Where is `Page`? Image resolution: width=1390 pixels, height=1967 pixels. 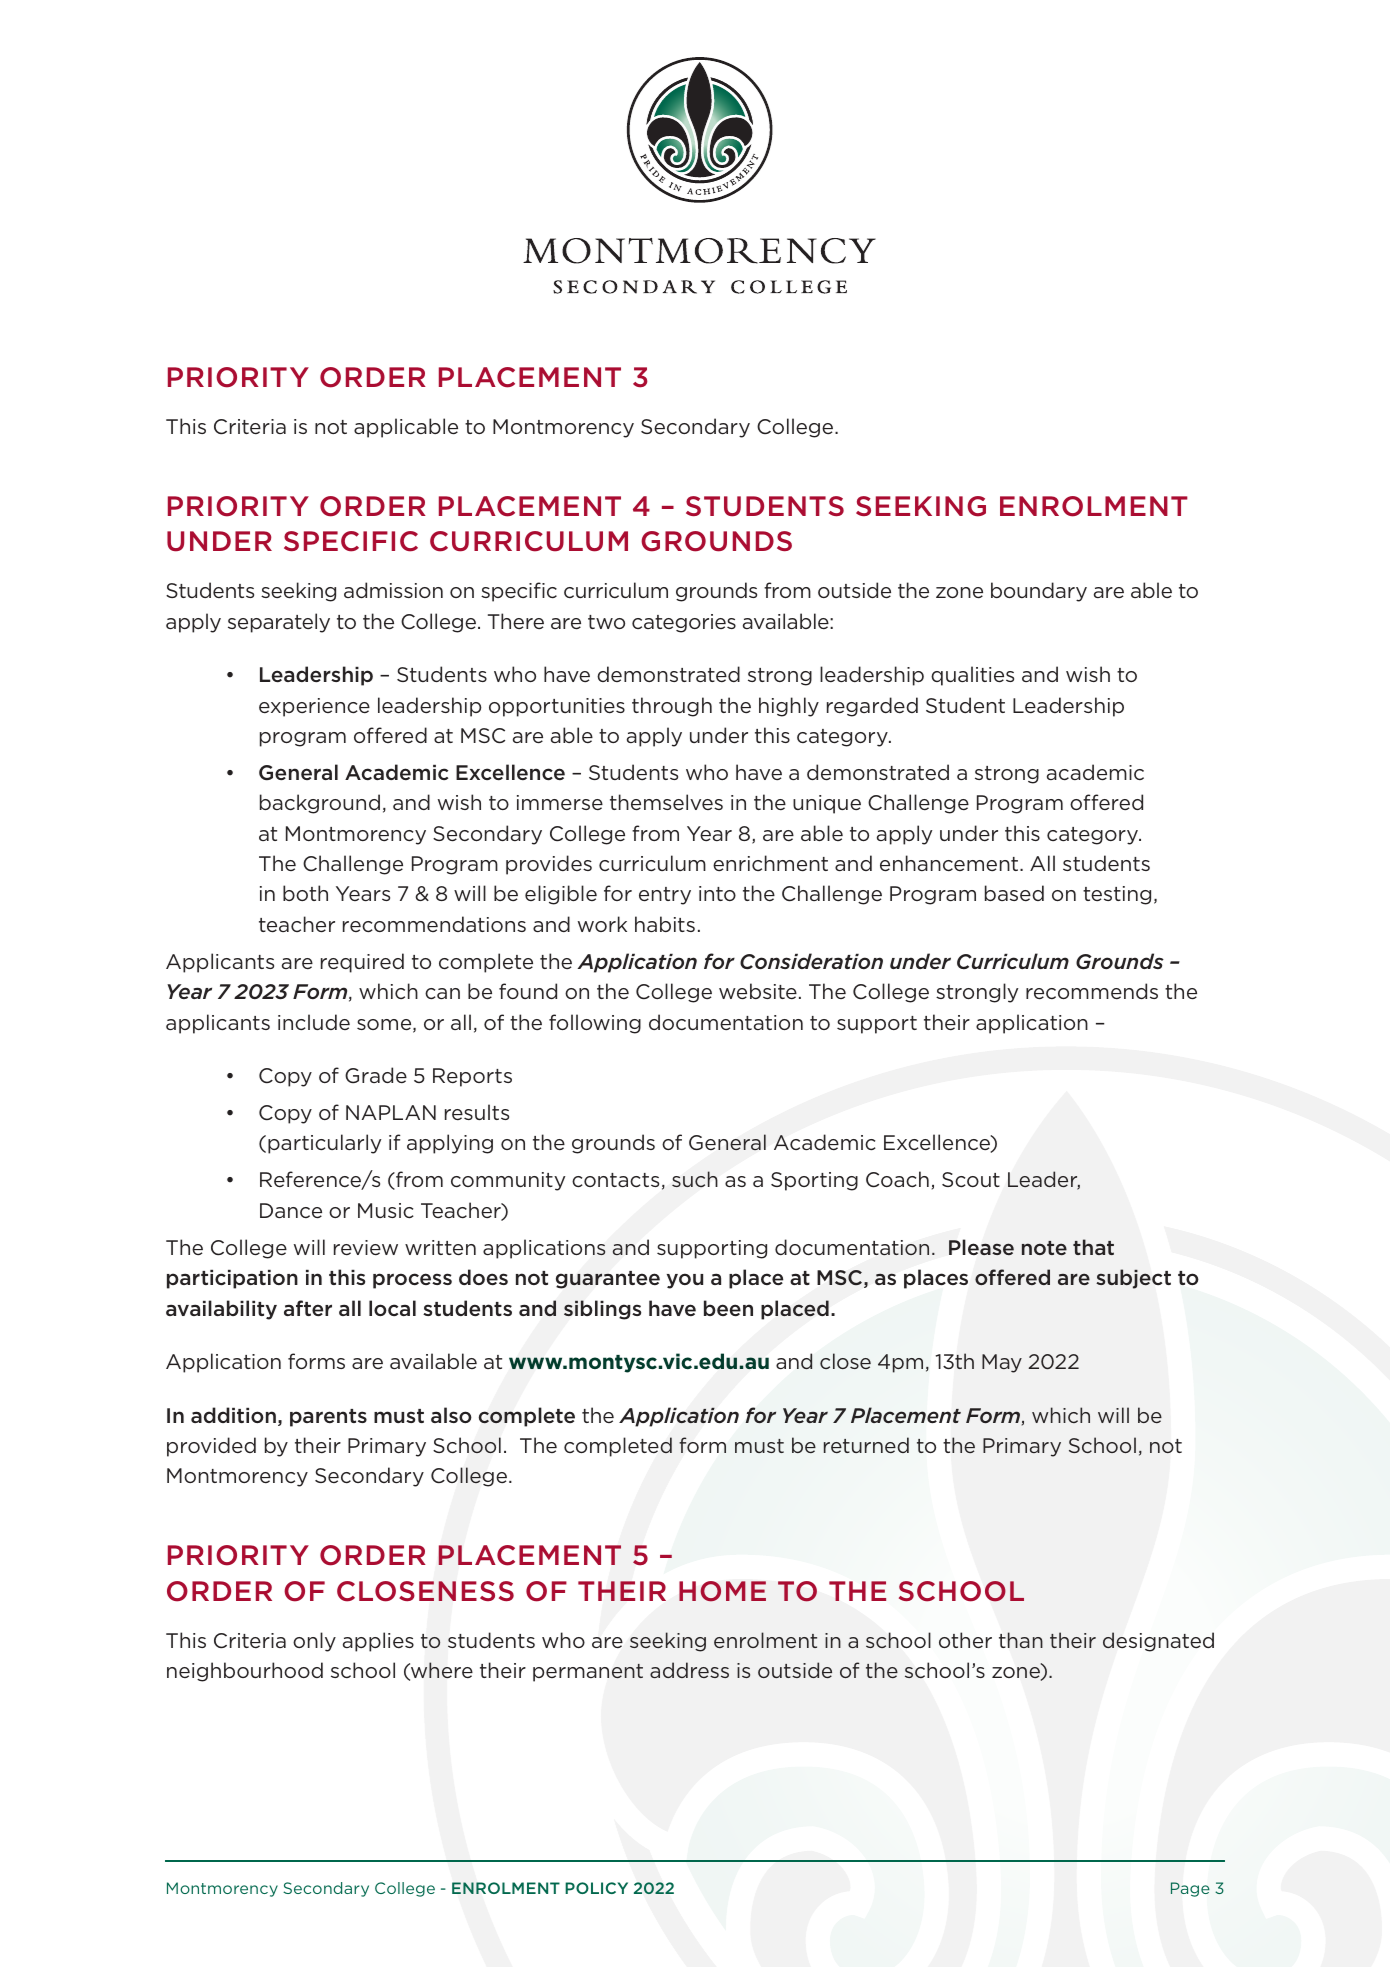 Page is located at coordinates (1190, 1889).
